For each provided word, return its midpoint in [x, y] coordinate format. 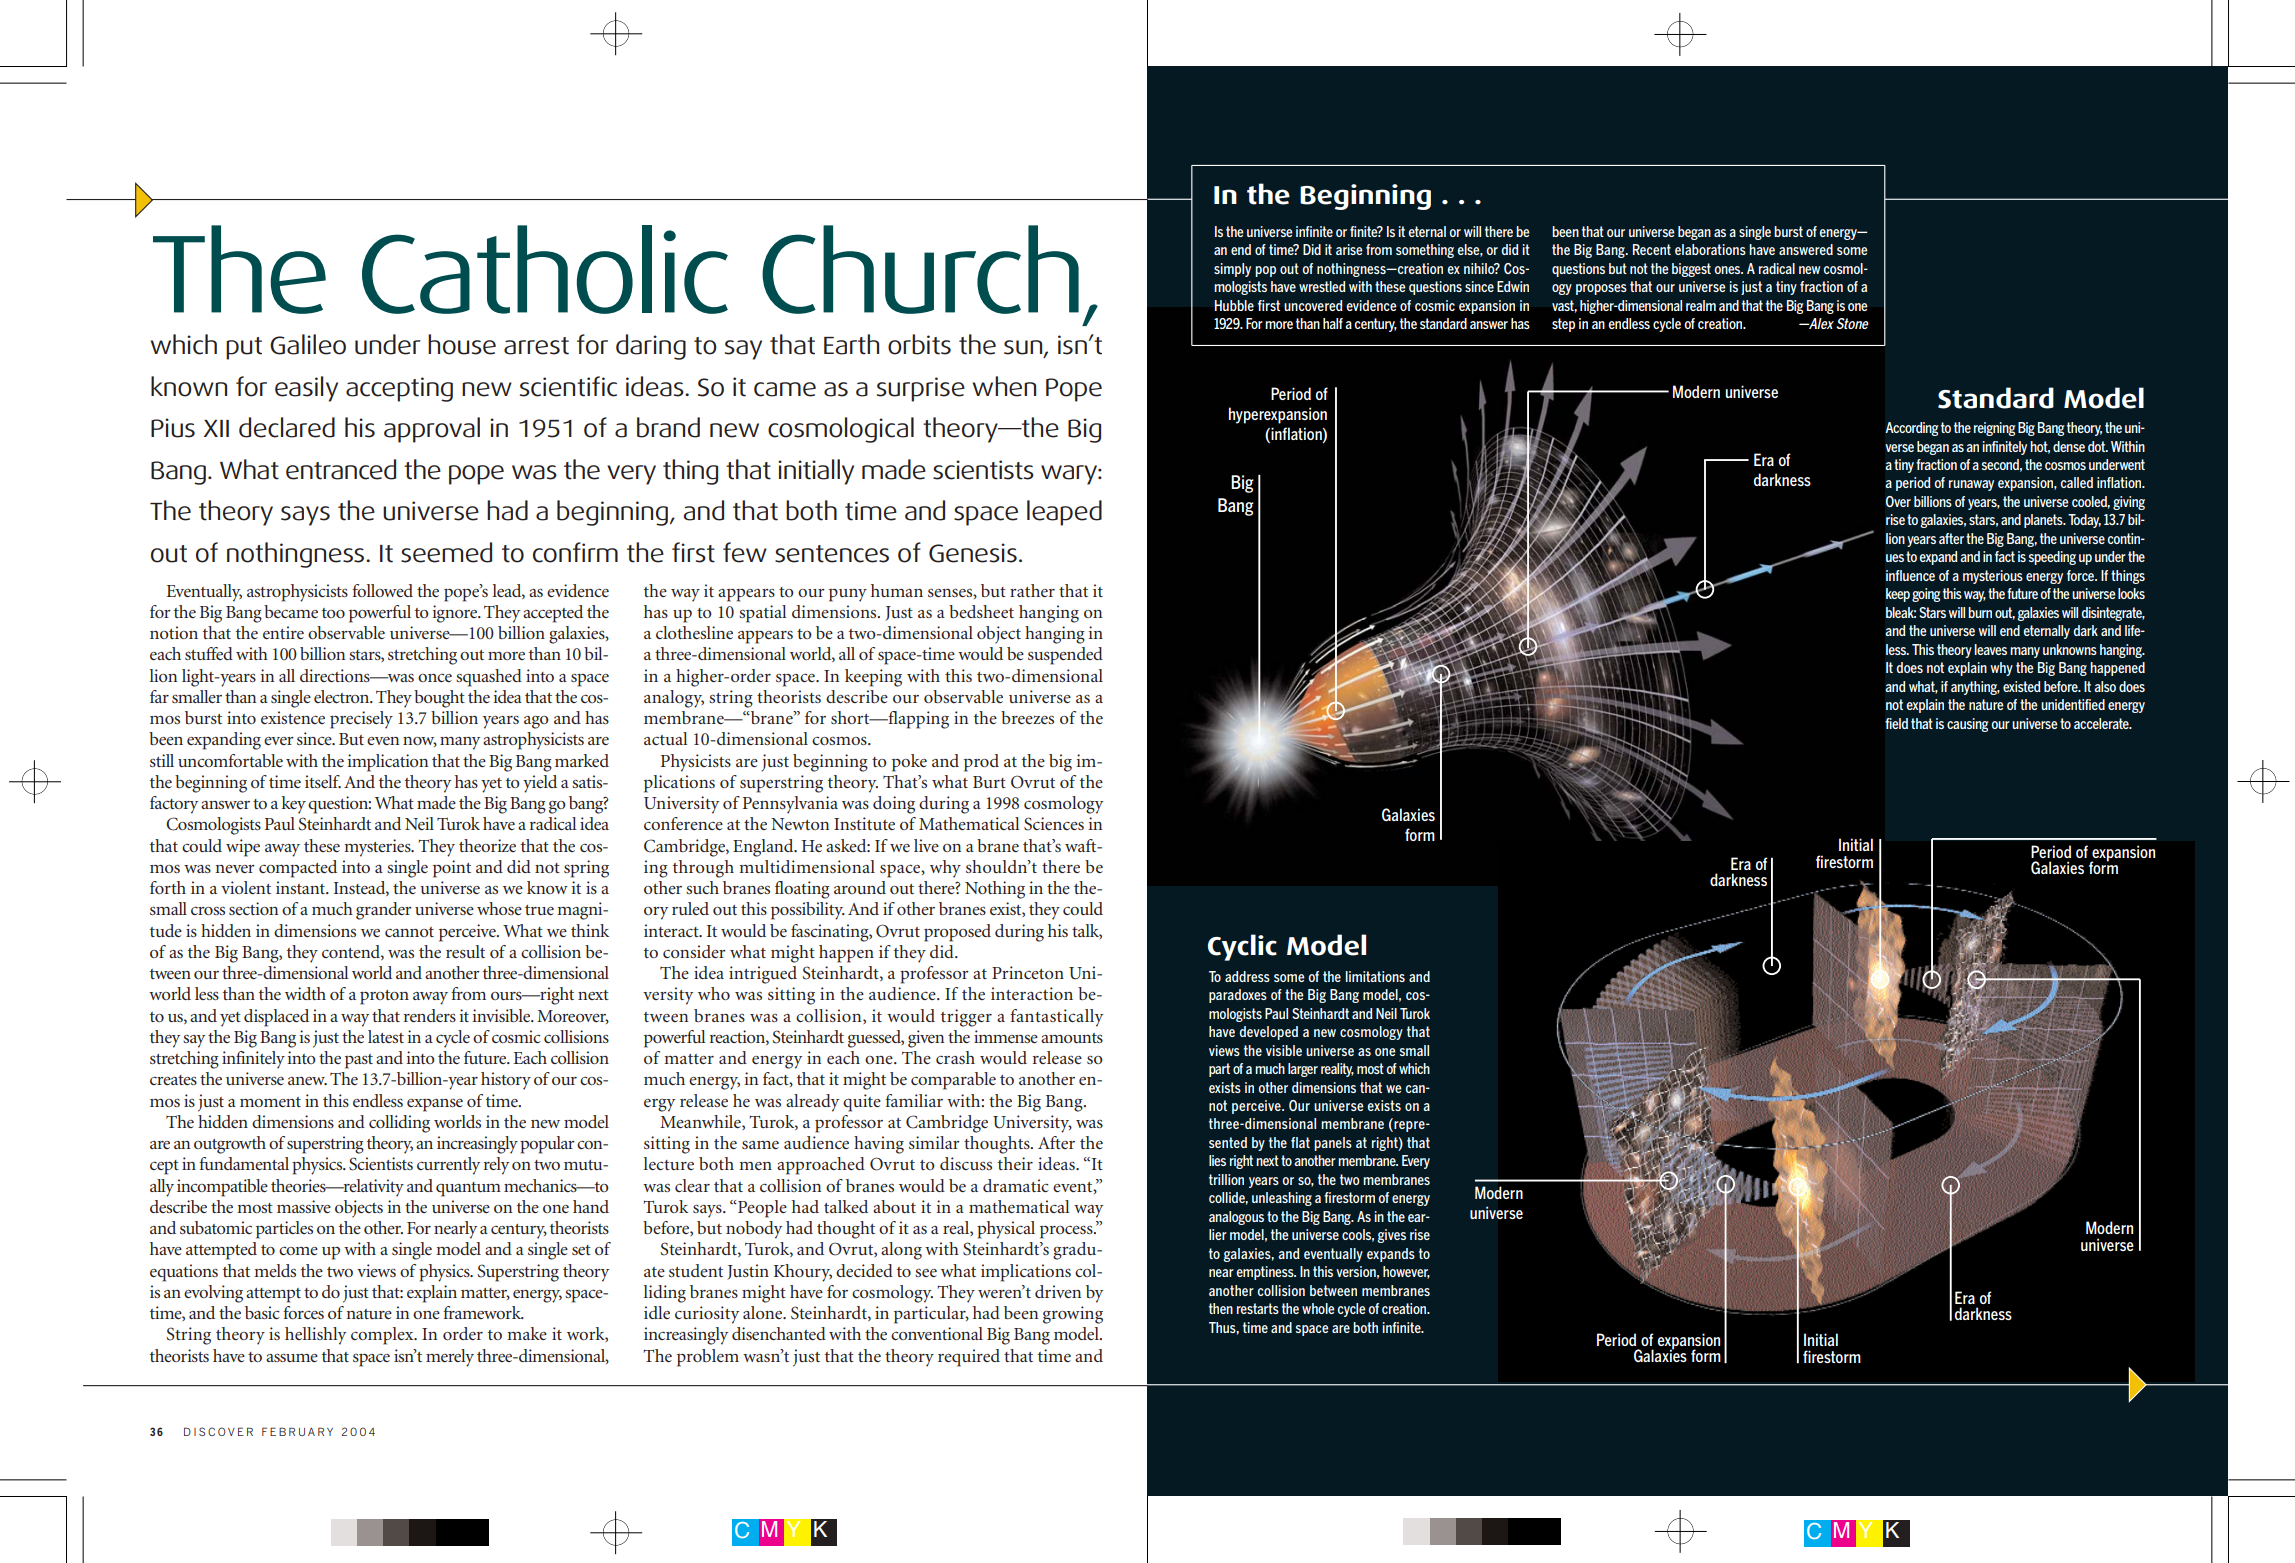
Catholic [545, 269]
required [969, 1358]
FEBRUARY [297, 1431]
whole [1318, 1308]
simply [1232, 270]
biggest [1691, 270]
